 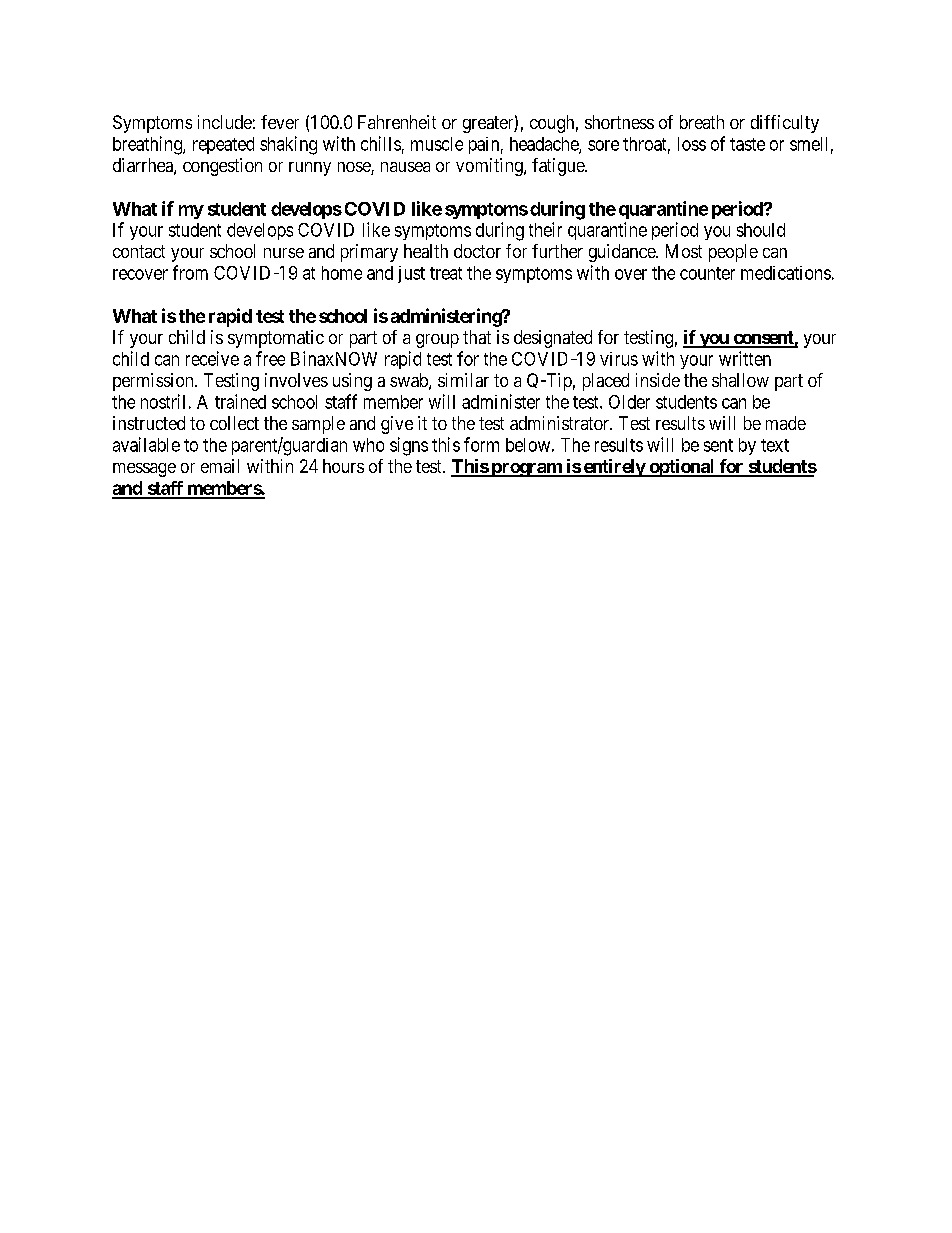 What do you see at coordinates (692, 144) in the page?
I see `loss` at bounding box center [692, 144].
